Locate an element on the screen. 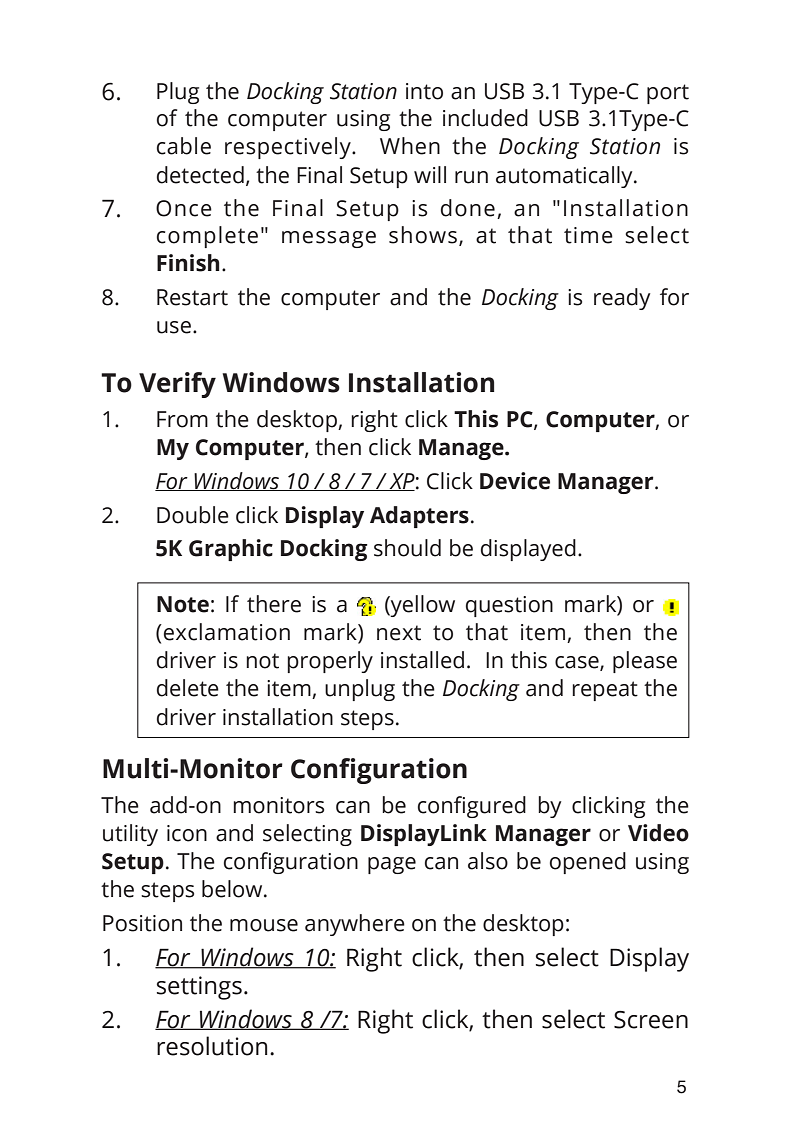 Image resolution: width=791 pixels, height=1131 pixels. cable is located at coordinates (184, 146).
